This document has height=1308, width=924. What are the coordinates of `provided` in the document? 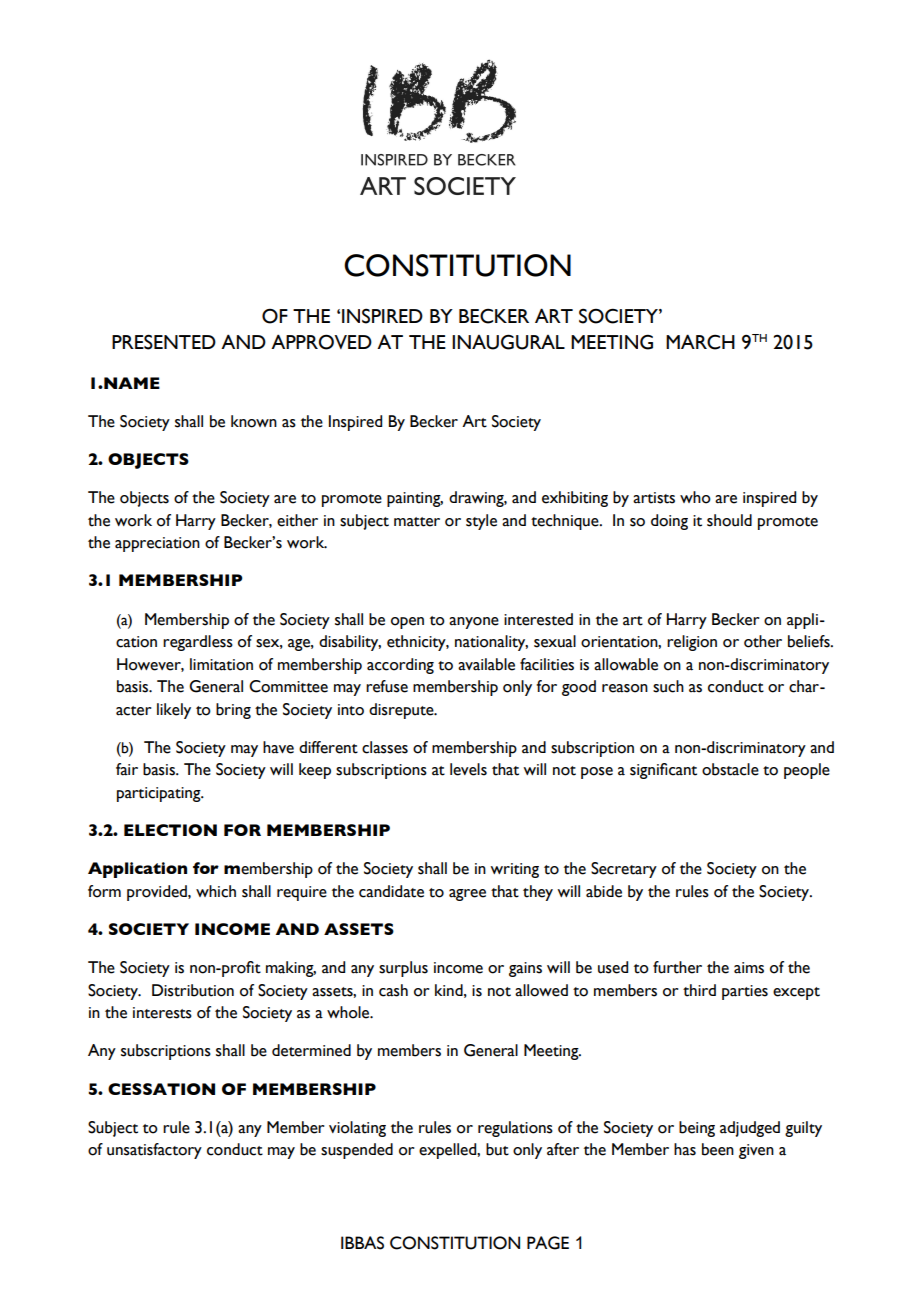 It's located at (158, 893).
